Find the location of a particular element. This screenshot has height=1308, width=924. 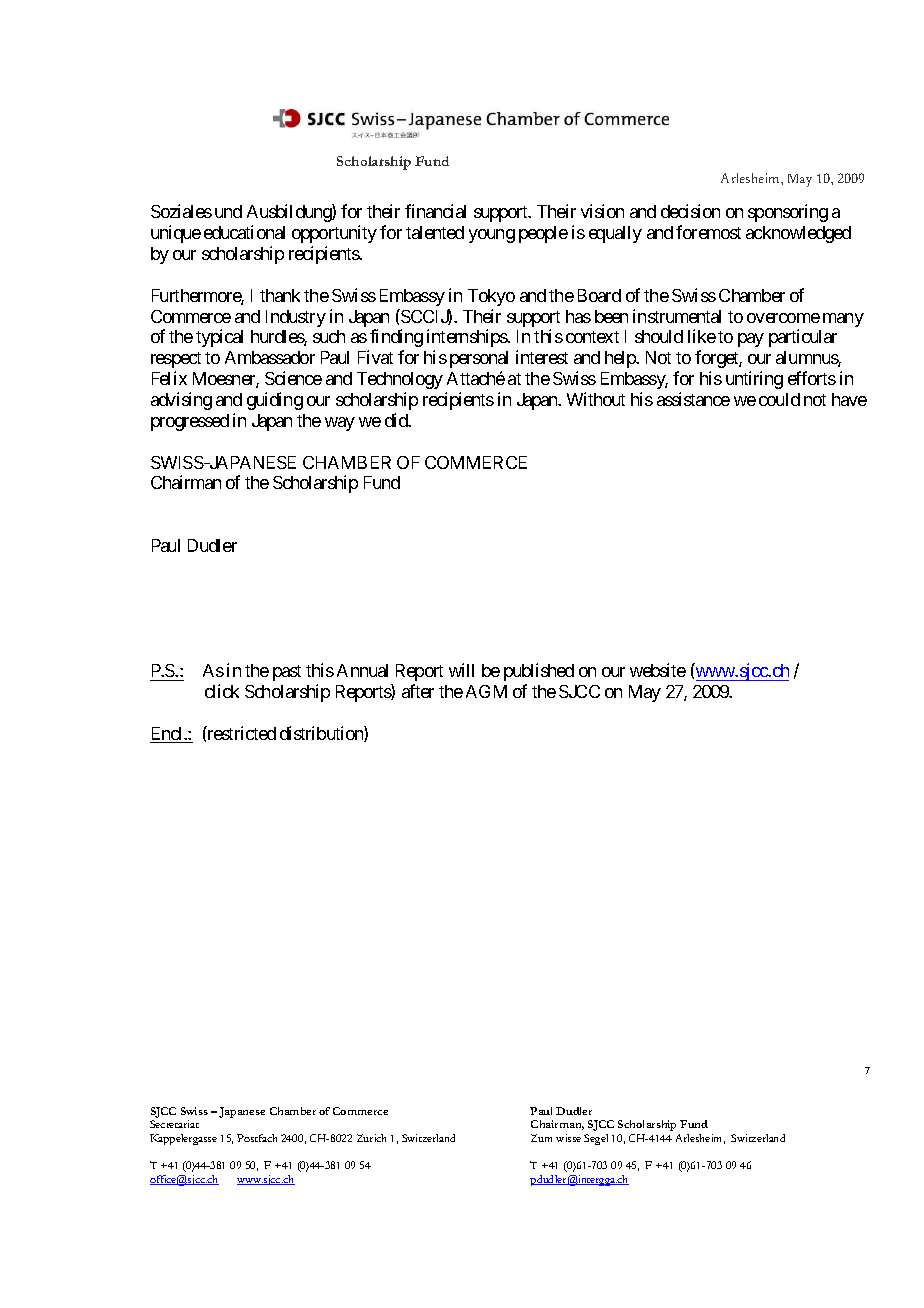

Without is located at coordinates (596, 399).
